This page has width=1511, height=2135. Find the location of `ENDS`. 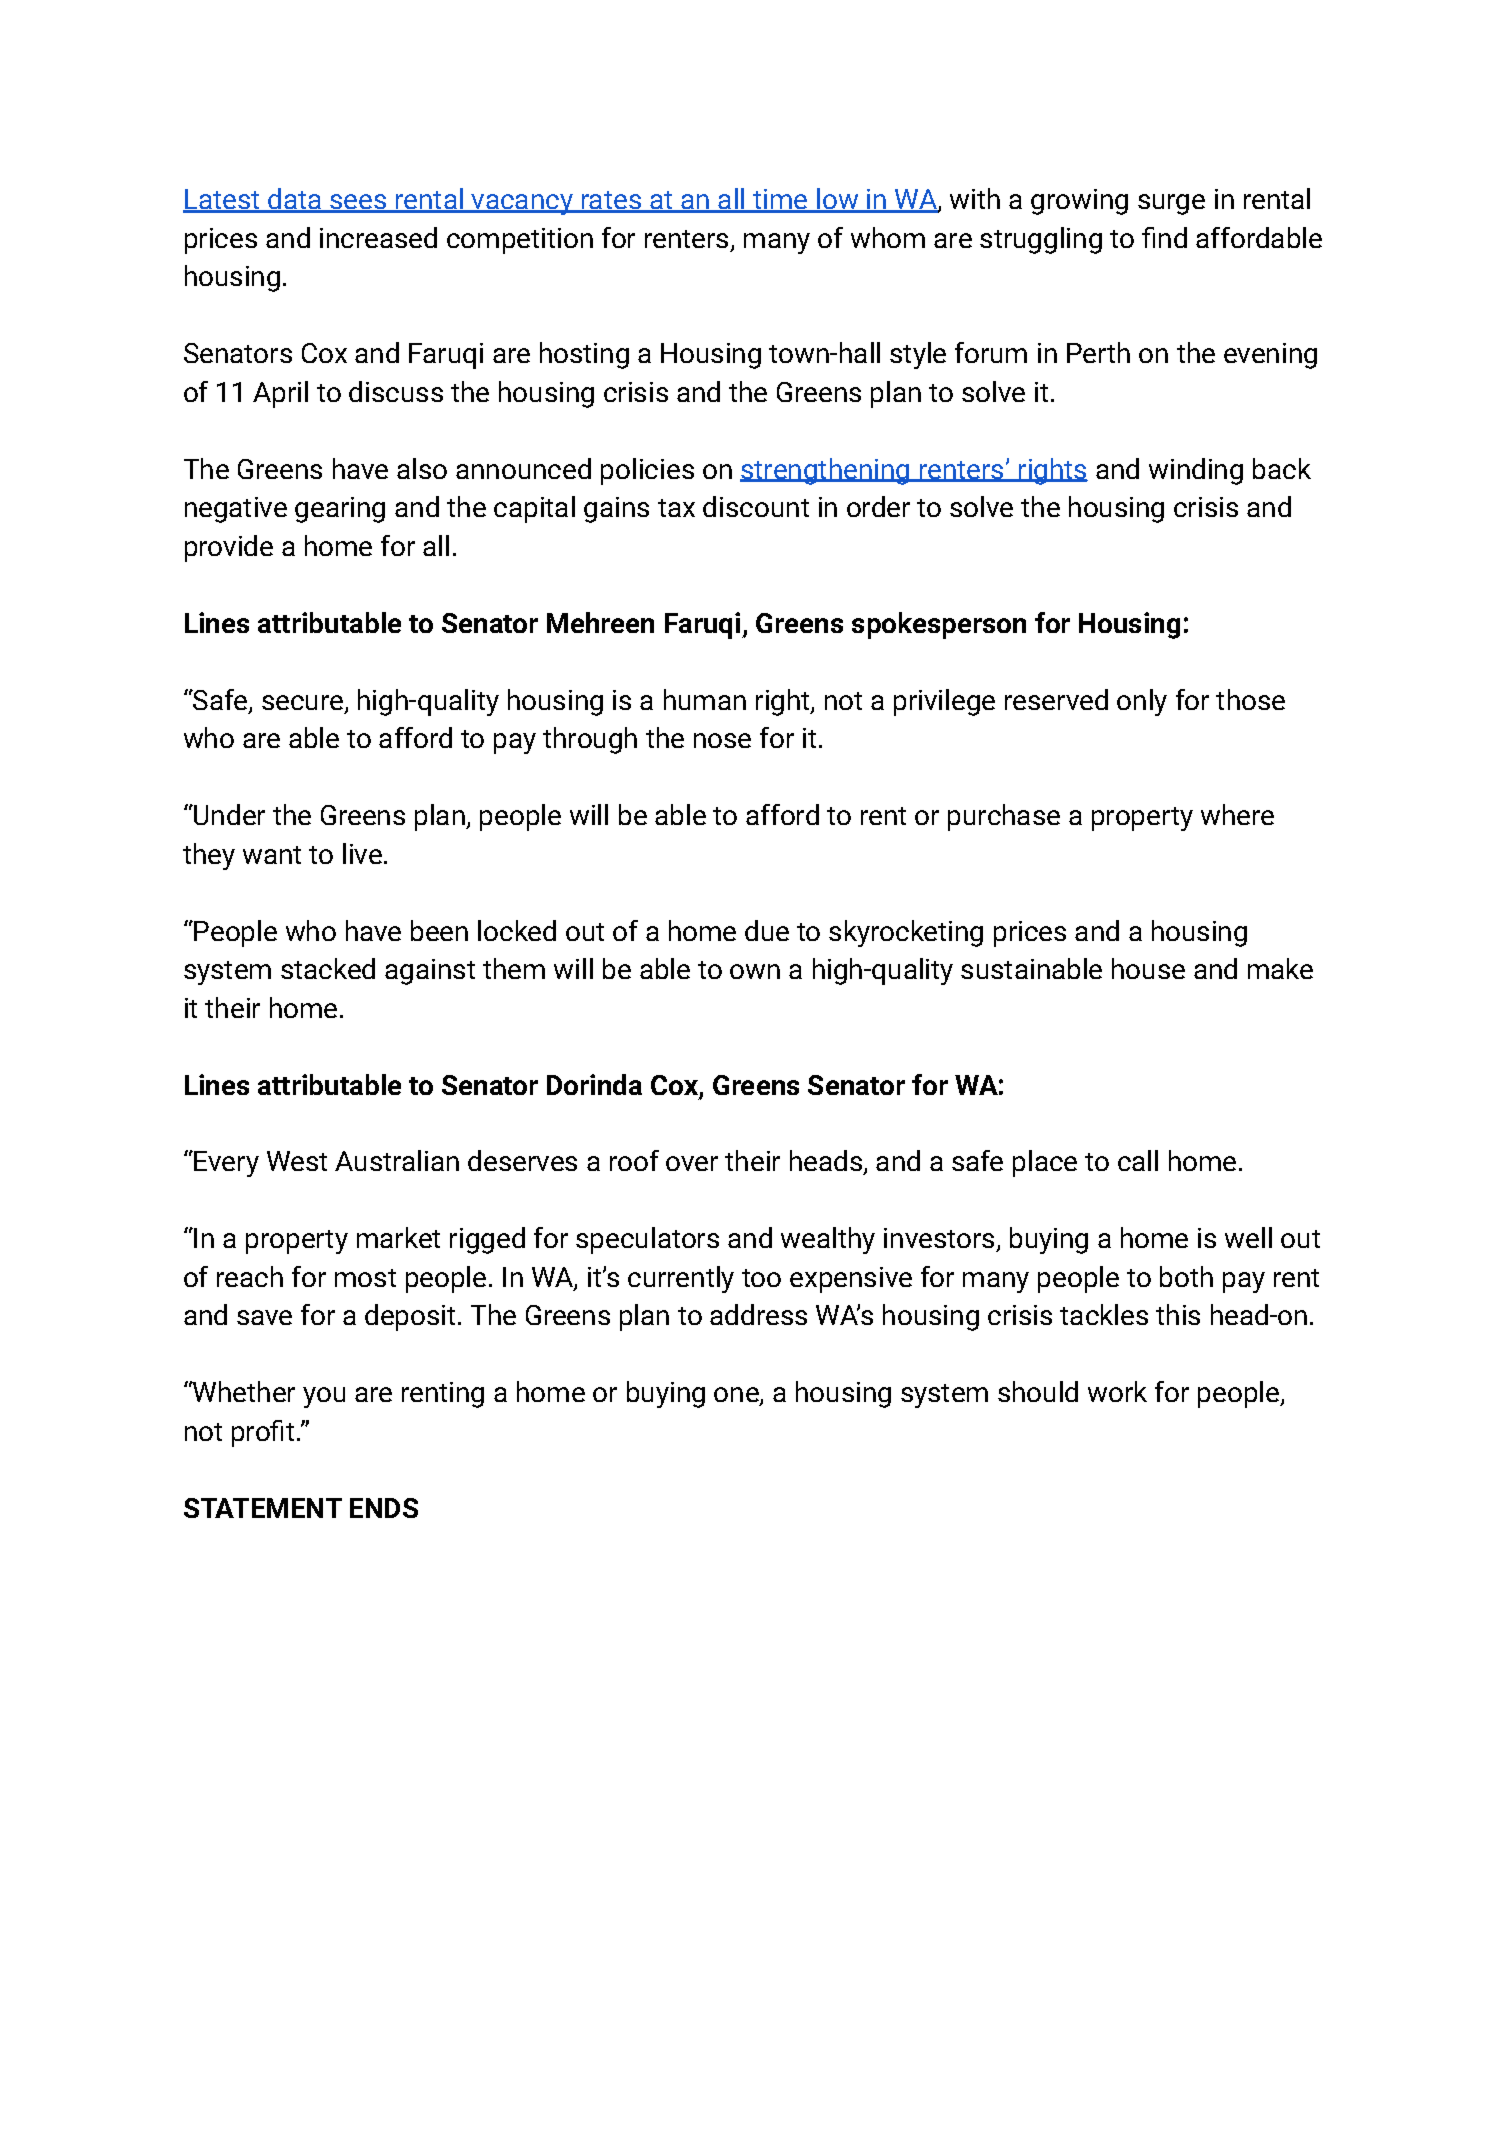

ENDS is located at coordinates (384, 1508).
